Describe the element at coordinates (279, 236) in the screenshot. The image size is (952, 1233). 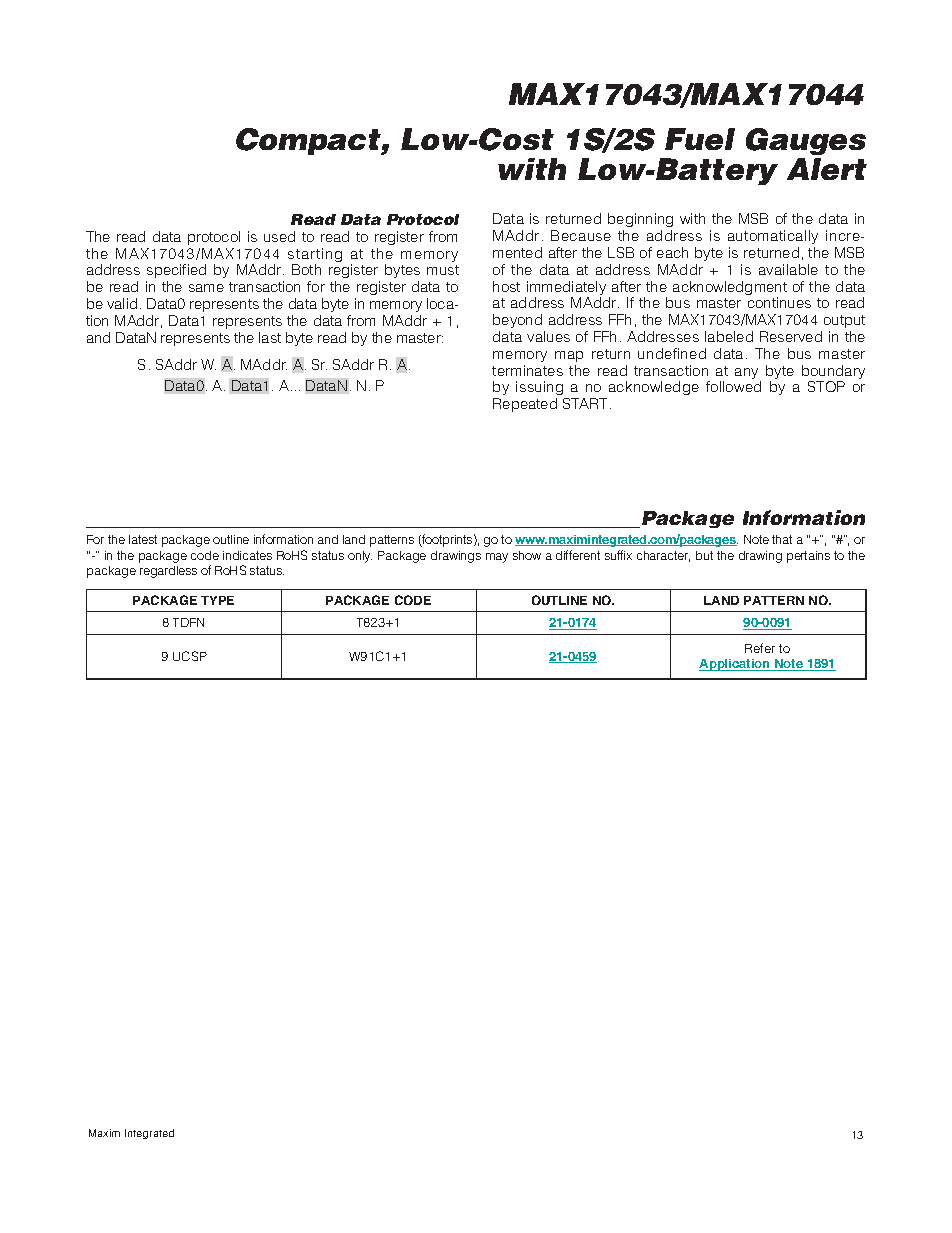
I see `used` at that location.
